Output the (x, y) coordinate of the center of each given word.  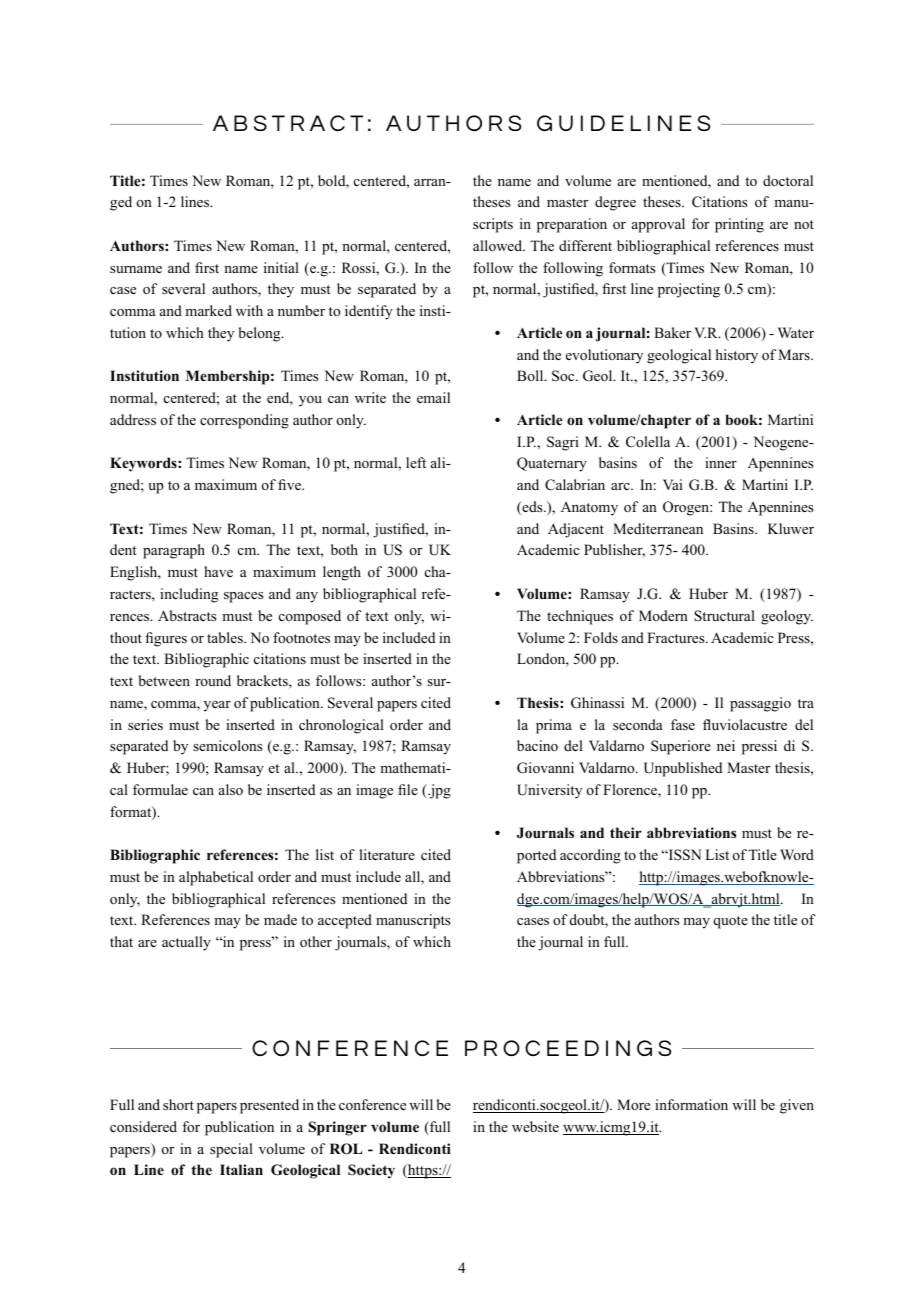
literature (387, 854)
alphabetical (216, 878)
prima (554, 726)
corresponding (244, 421)
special (231, 1150)
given (797, 1106)
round (213, 680)
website (535, 1126)
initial (281, 267)
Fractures (677, 637)
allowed (499, 245)
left (416, 462)
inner (721, 462)
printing (739, 225)
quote (730, 922)
